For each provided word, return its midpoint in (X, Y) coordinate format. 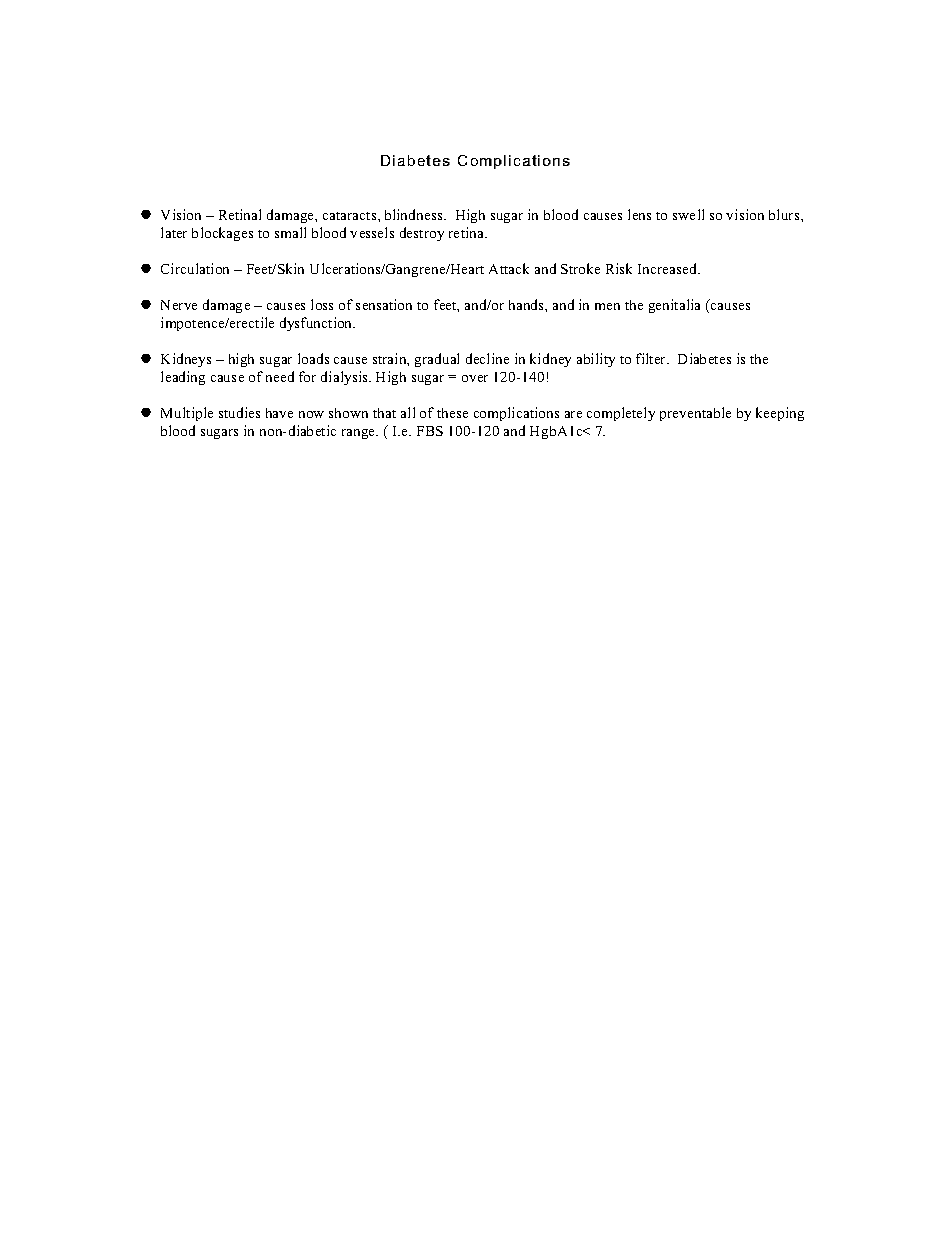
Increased (668, 268)
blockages (222, 234)
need (280, 376)
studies (239, 412)
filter (652, 358)
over (475, 378)
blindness (415, 214)
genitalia (674, 306)
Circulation (195, 268)
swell (688, 214)
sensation (384, 304)
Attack (509, 268)
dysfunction (317, 324)
